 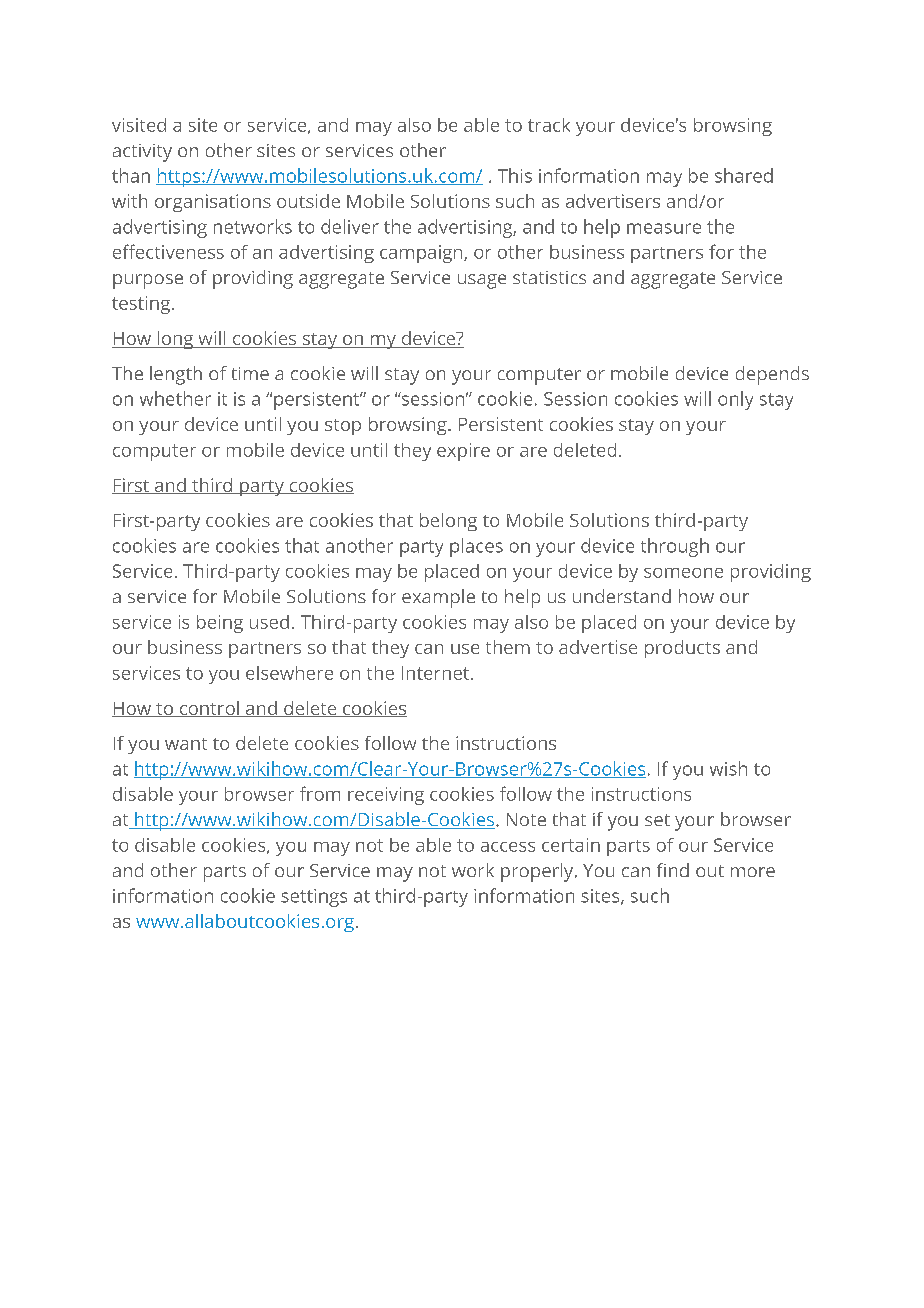 I want to click on shared, so click(x=744, y=175).
